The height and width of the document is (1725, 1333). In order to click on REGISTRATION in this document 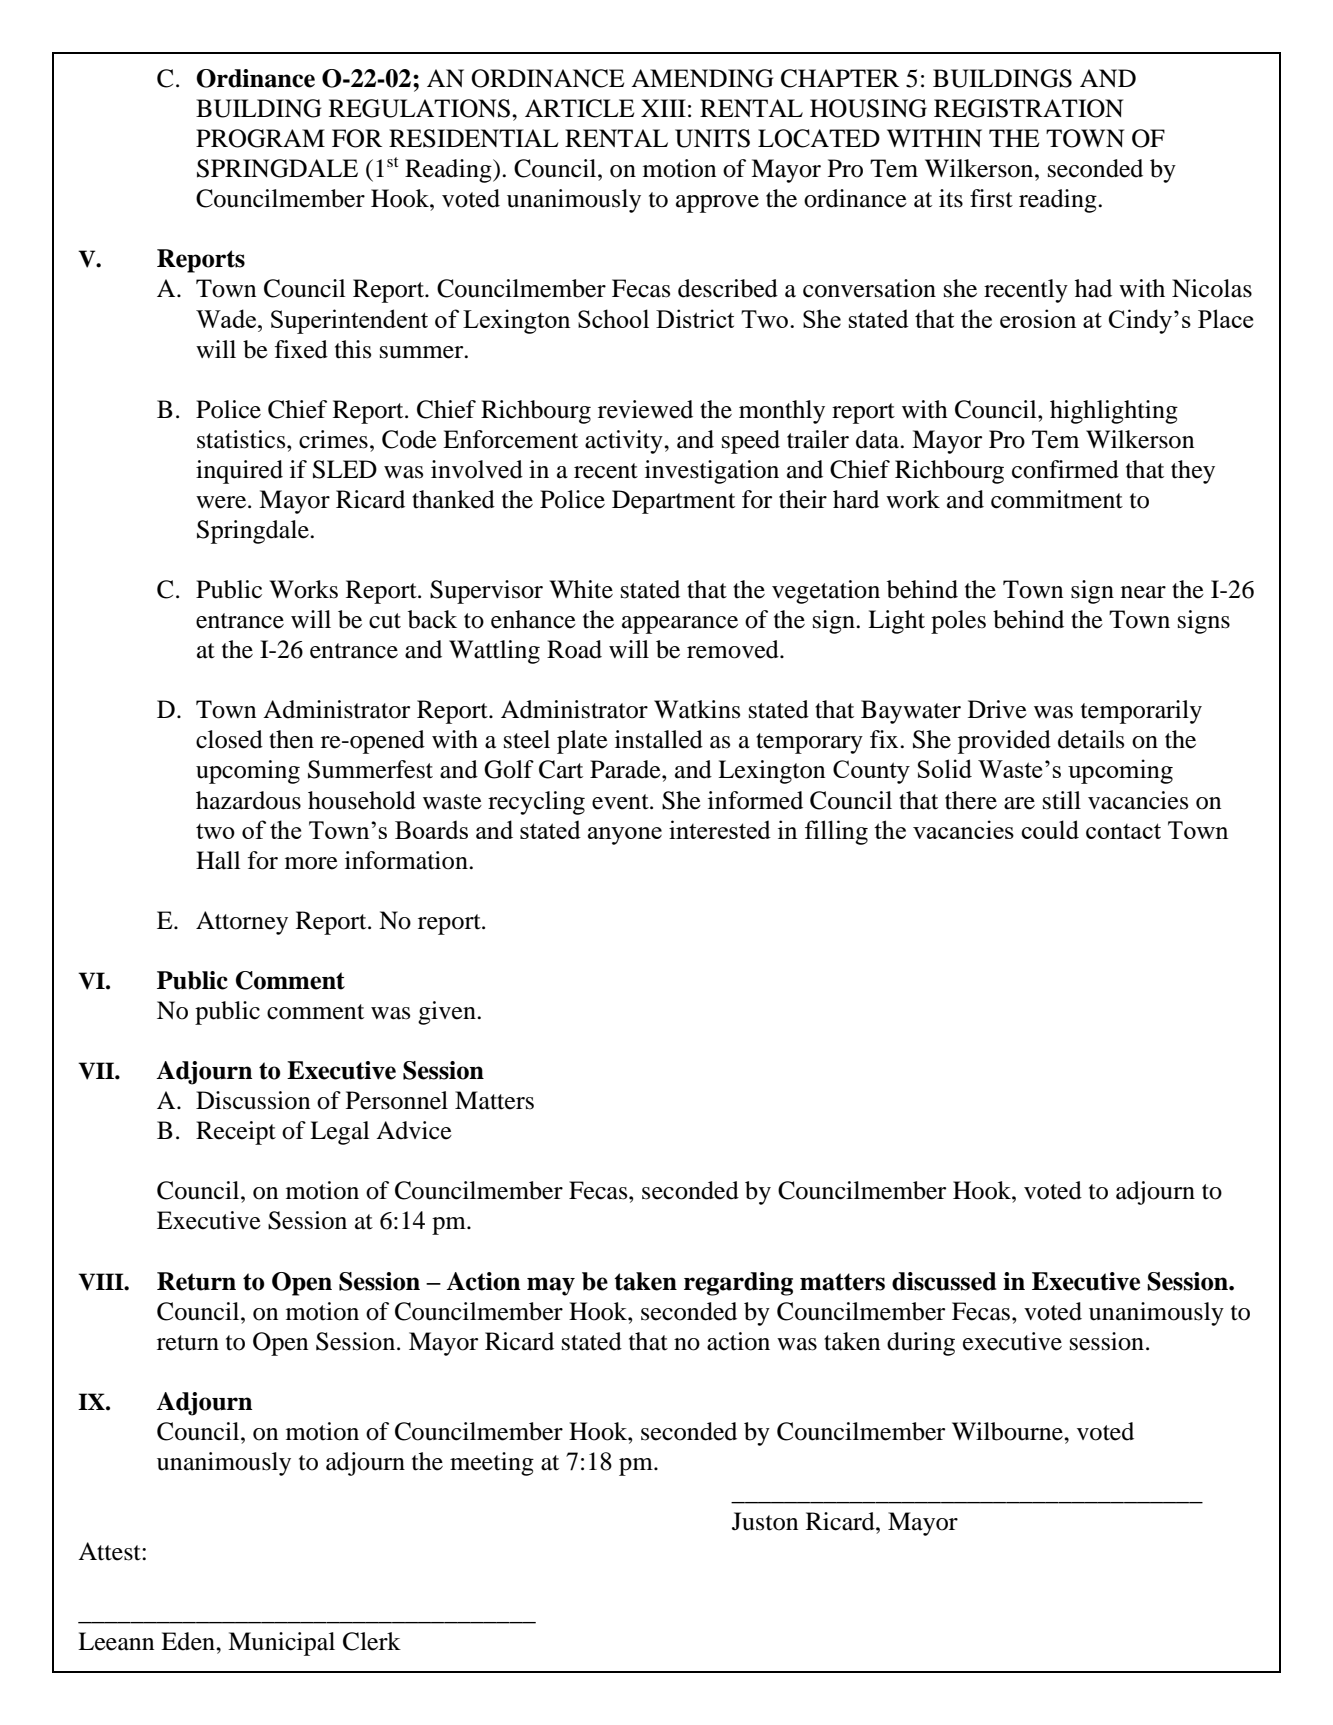, I will do `click(1028, 108)`.
